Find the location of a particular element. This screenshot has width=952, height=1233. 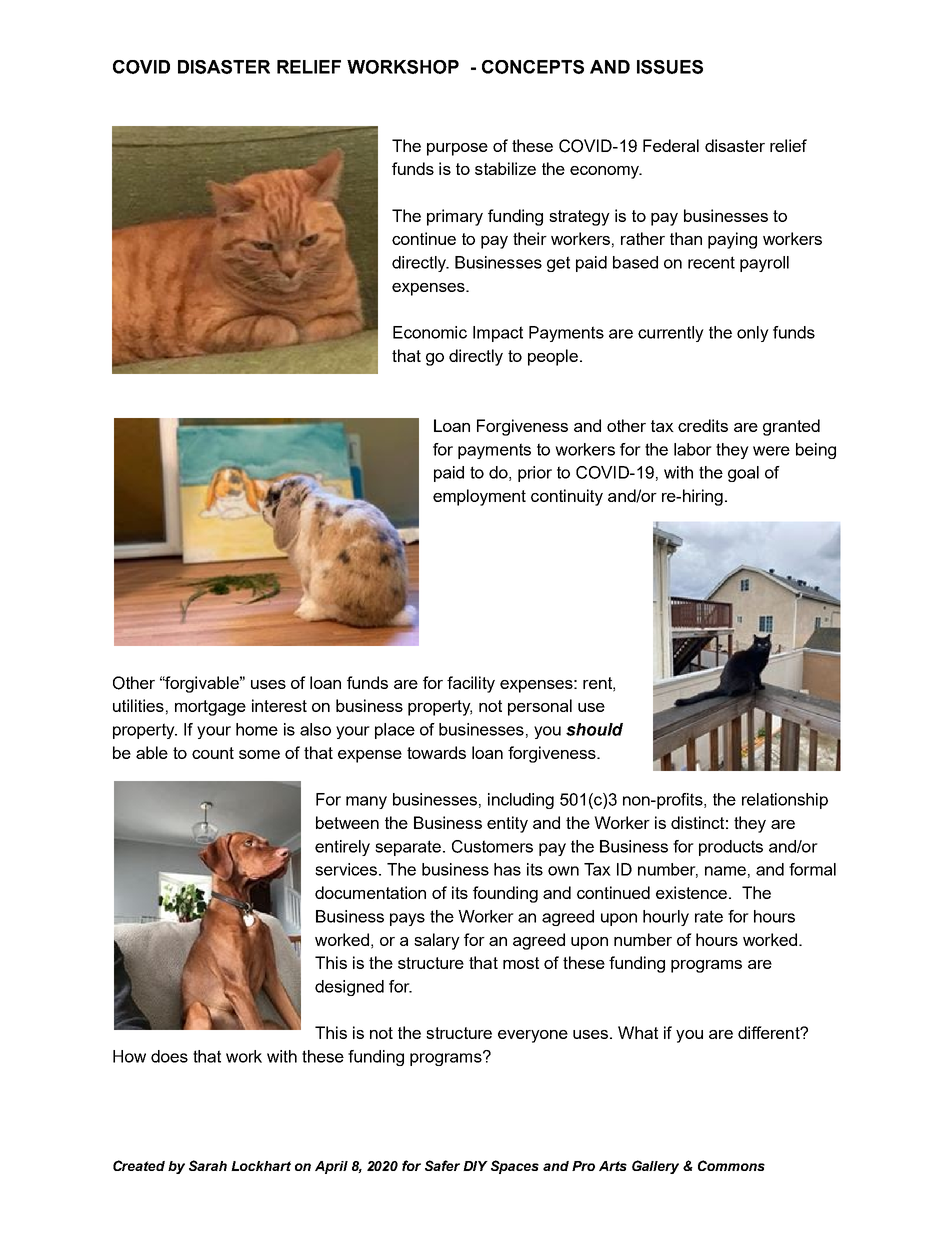

only is located at coordinates (753, 334).
